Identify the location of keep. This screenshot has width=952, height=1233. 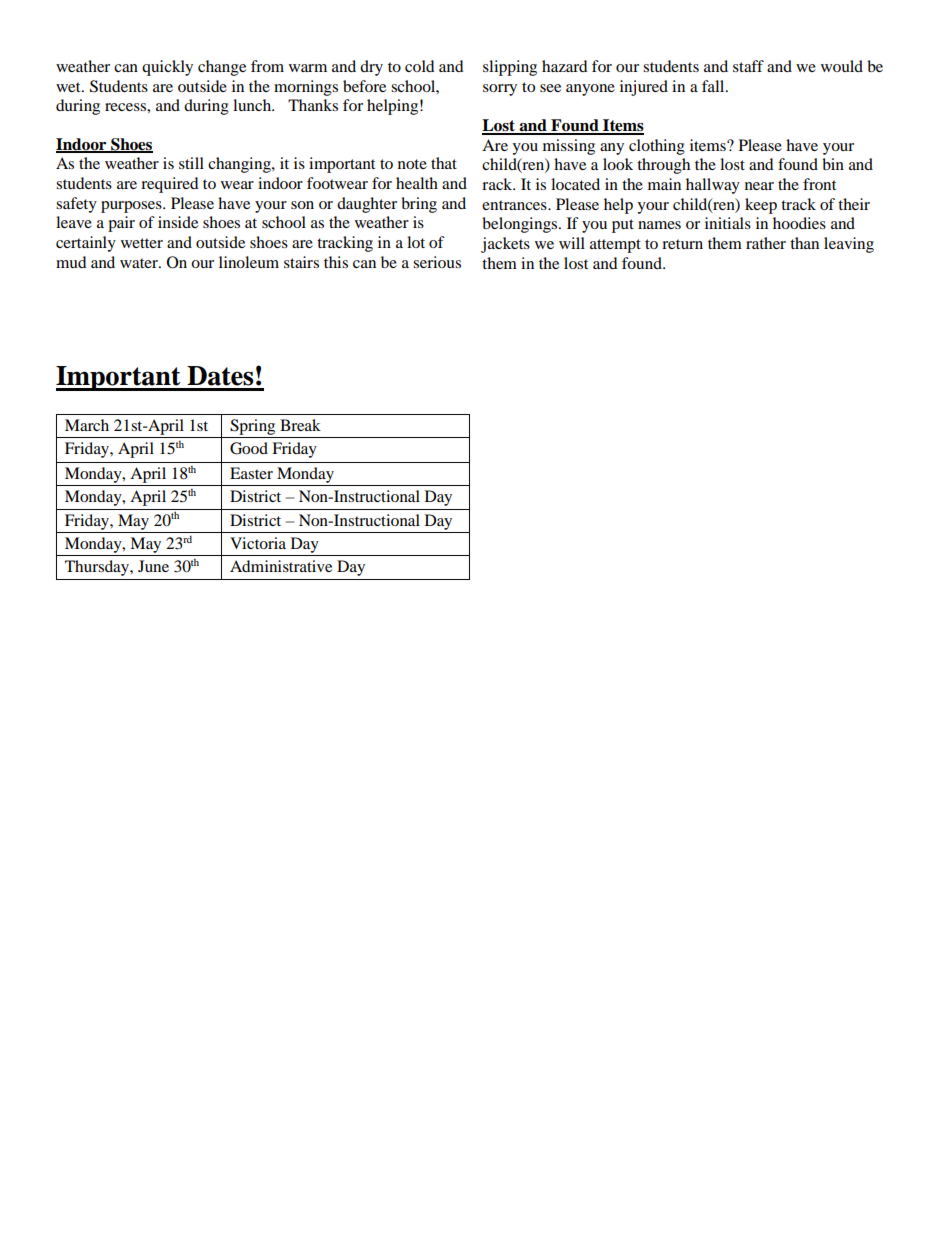
(761, 206).
